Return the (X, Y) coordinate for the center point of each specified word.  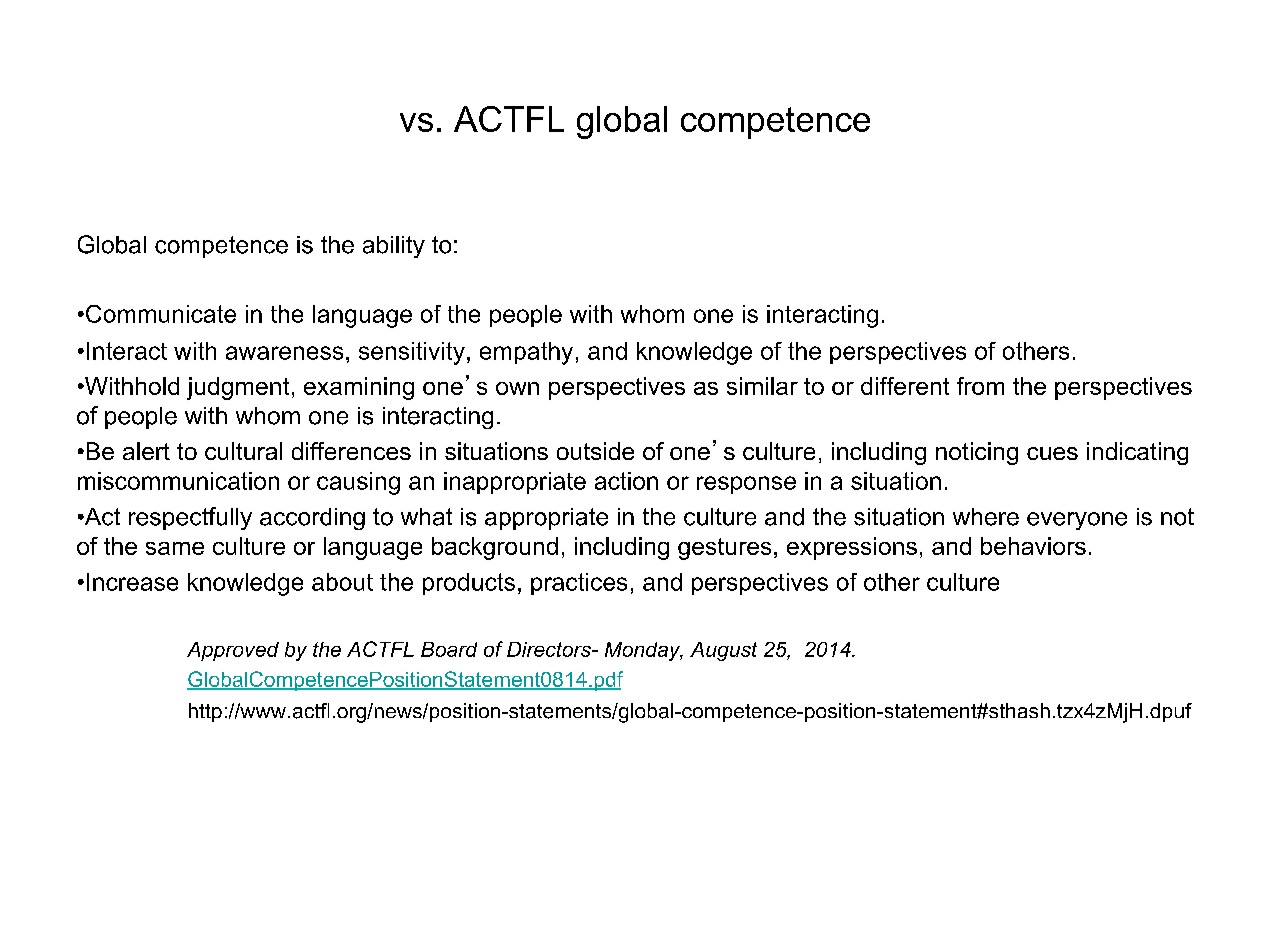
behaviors (1033, 546)
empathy (526, 353)
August (723, 651)
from (980, 386)
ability (394, 247)
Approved (233, 651)
